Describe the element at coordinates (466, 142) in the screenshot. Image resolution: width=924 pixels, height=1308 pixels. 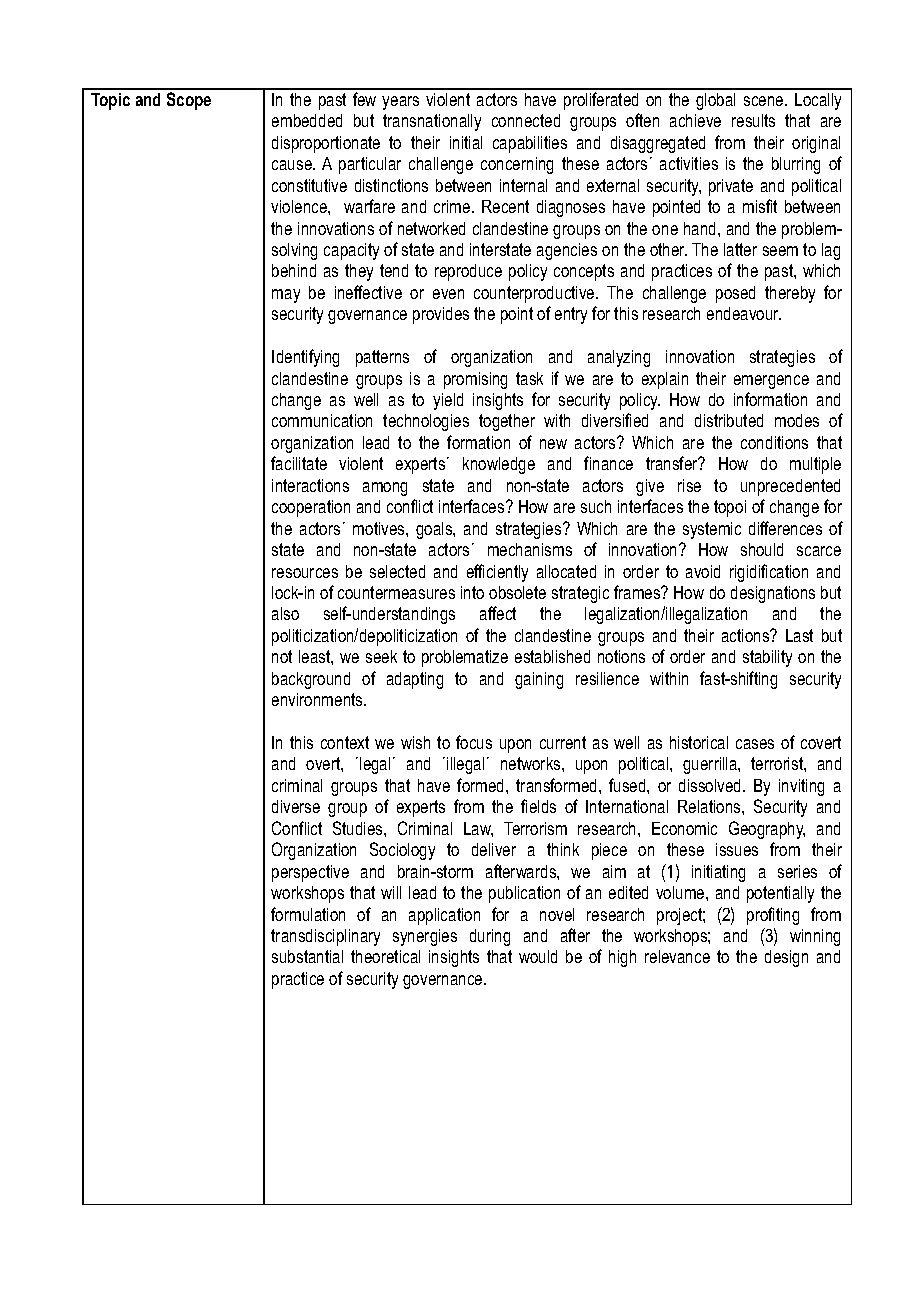
I see `initial` at that location.
